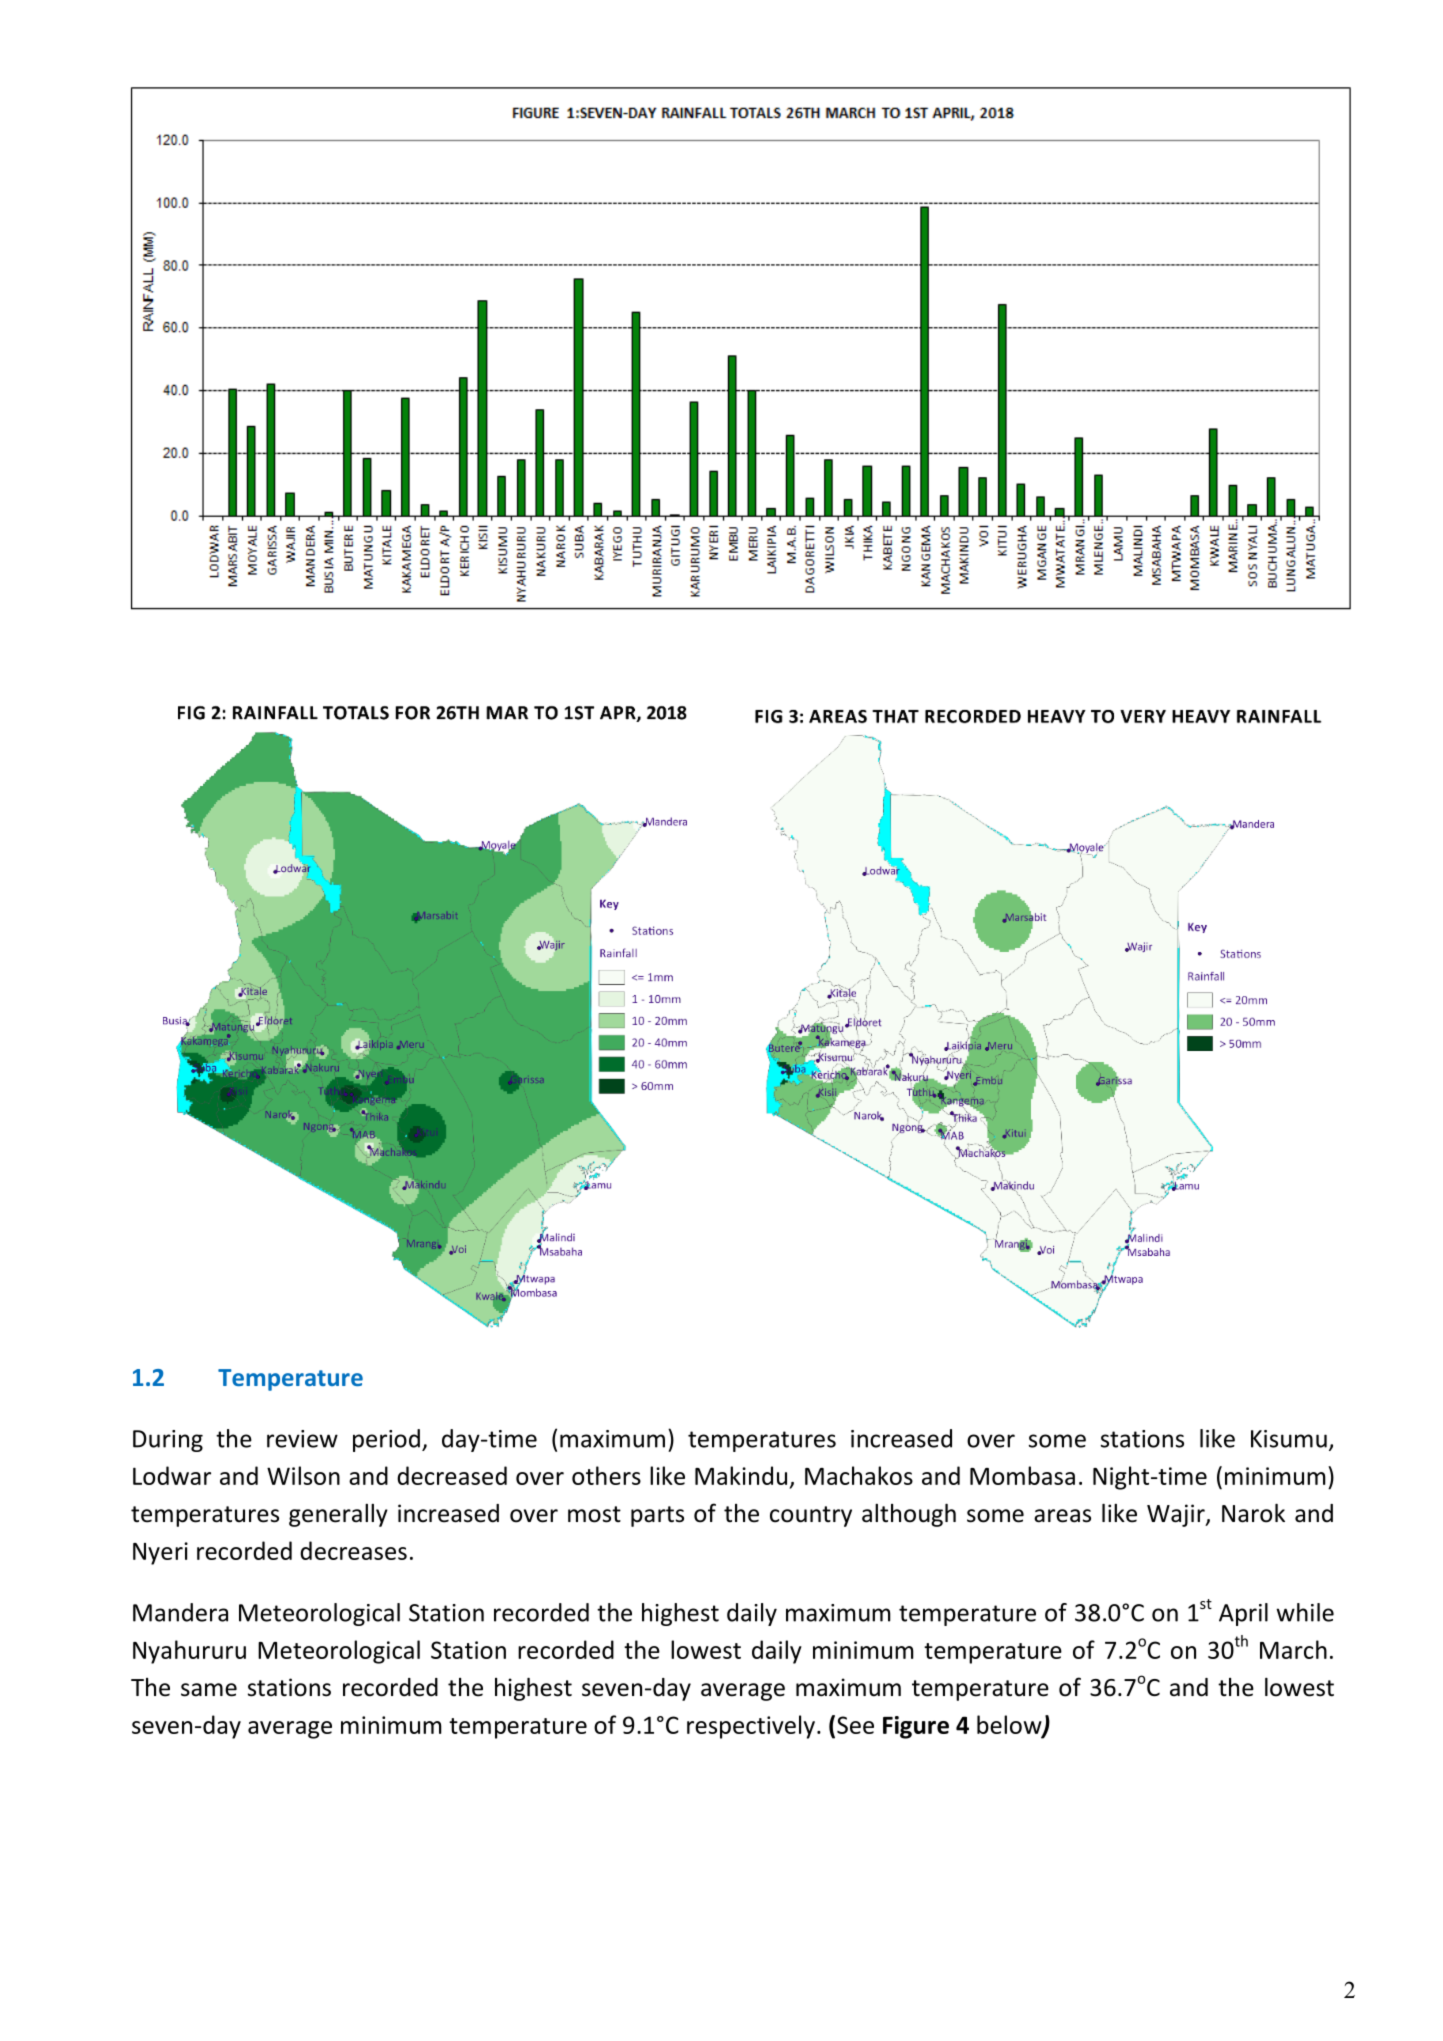  I want to click on same, so click(209, 1690).
